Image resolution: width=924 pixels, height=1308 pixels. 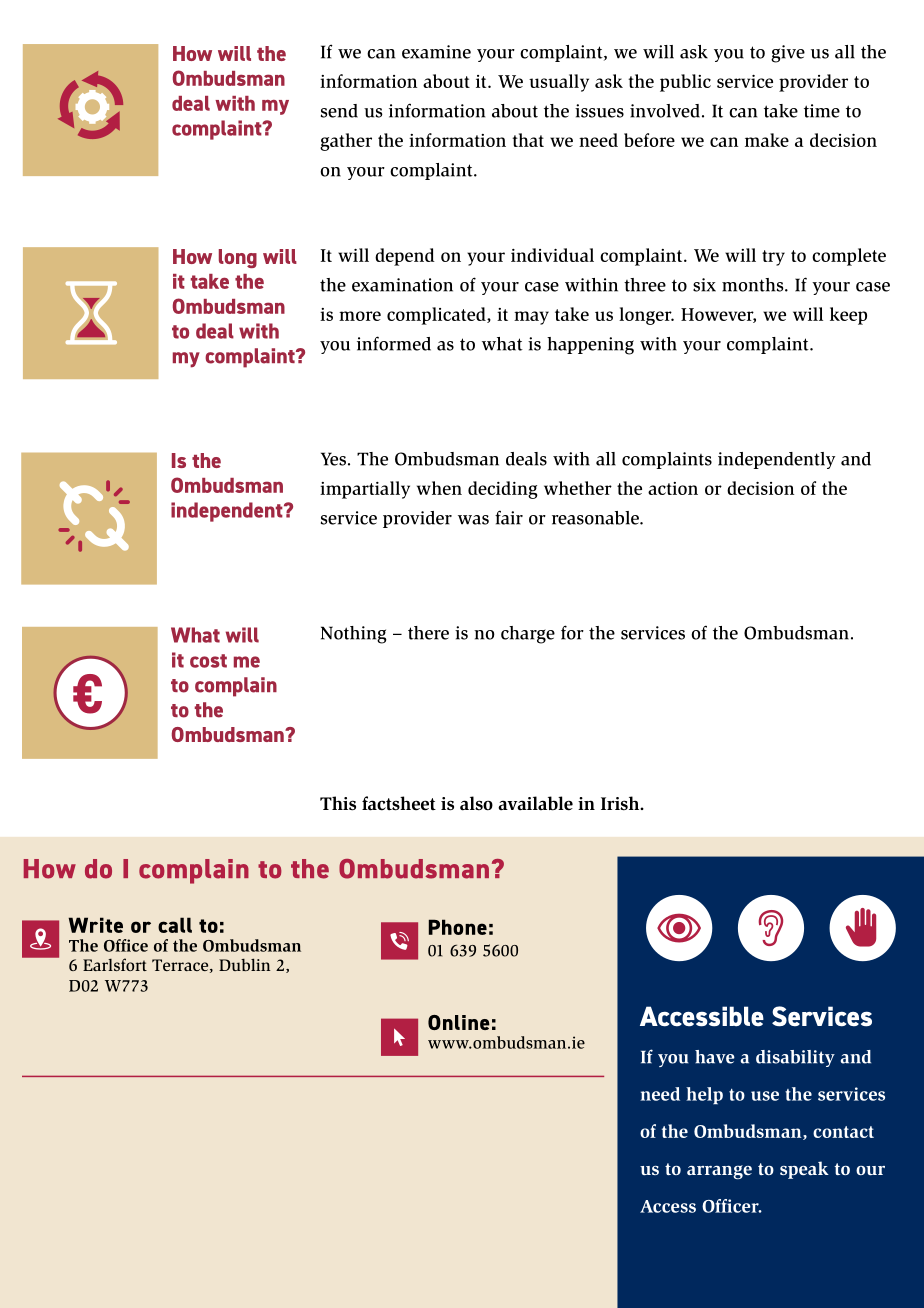 What do you see at coordinates (459, 1022) in the screenshot?
I see `Online` at bounding box center [459, 1022].
